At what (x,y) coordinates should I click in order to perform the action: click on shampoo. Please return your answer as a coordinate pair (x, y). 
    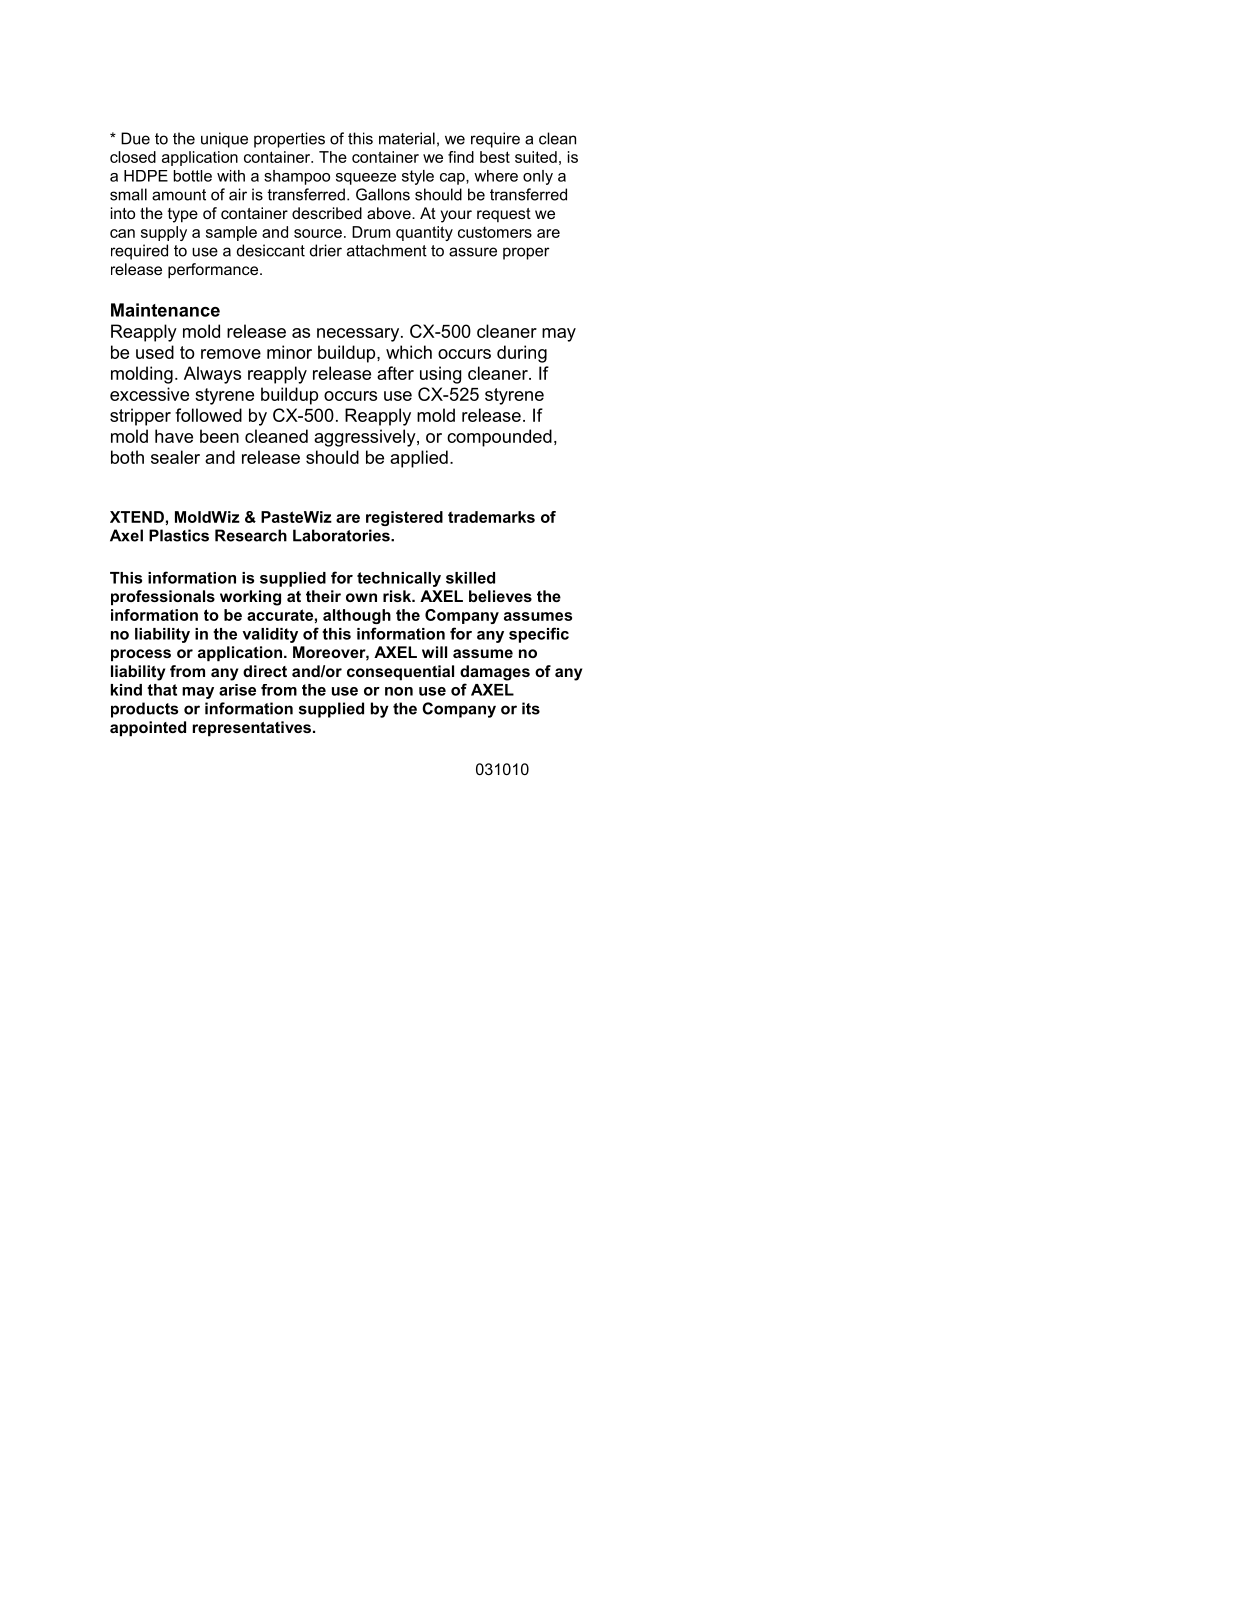
    Looking at the image, I should click on (297, 177).
